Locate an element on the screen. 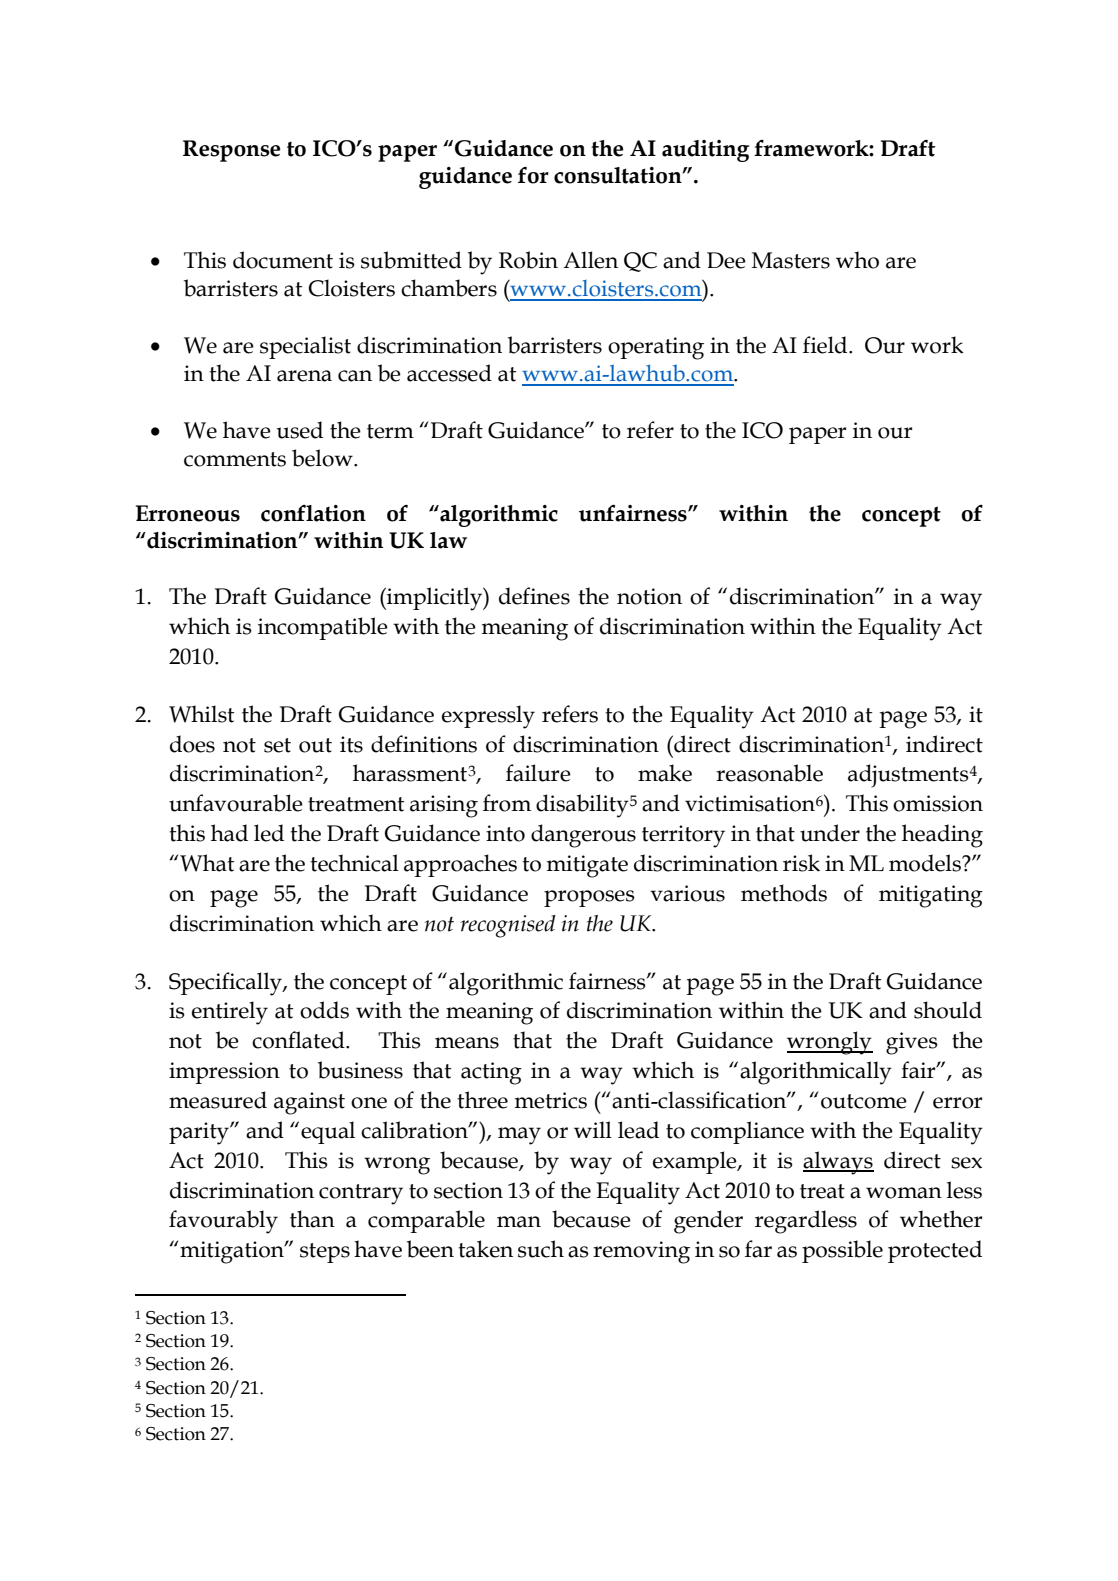 The height and width of the screenshot is (1581, 1118). conflation is located at coordinates (313, 513).
